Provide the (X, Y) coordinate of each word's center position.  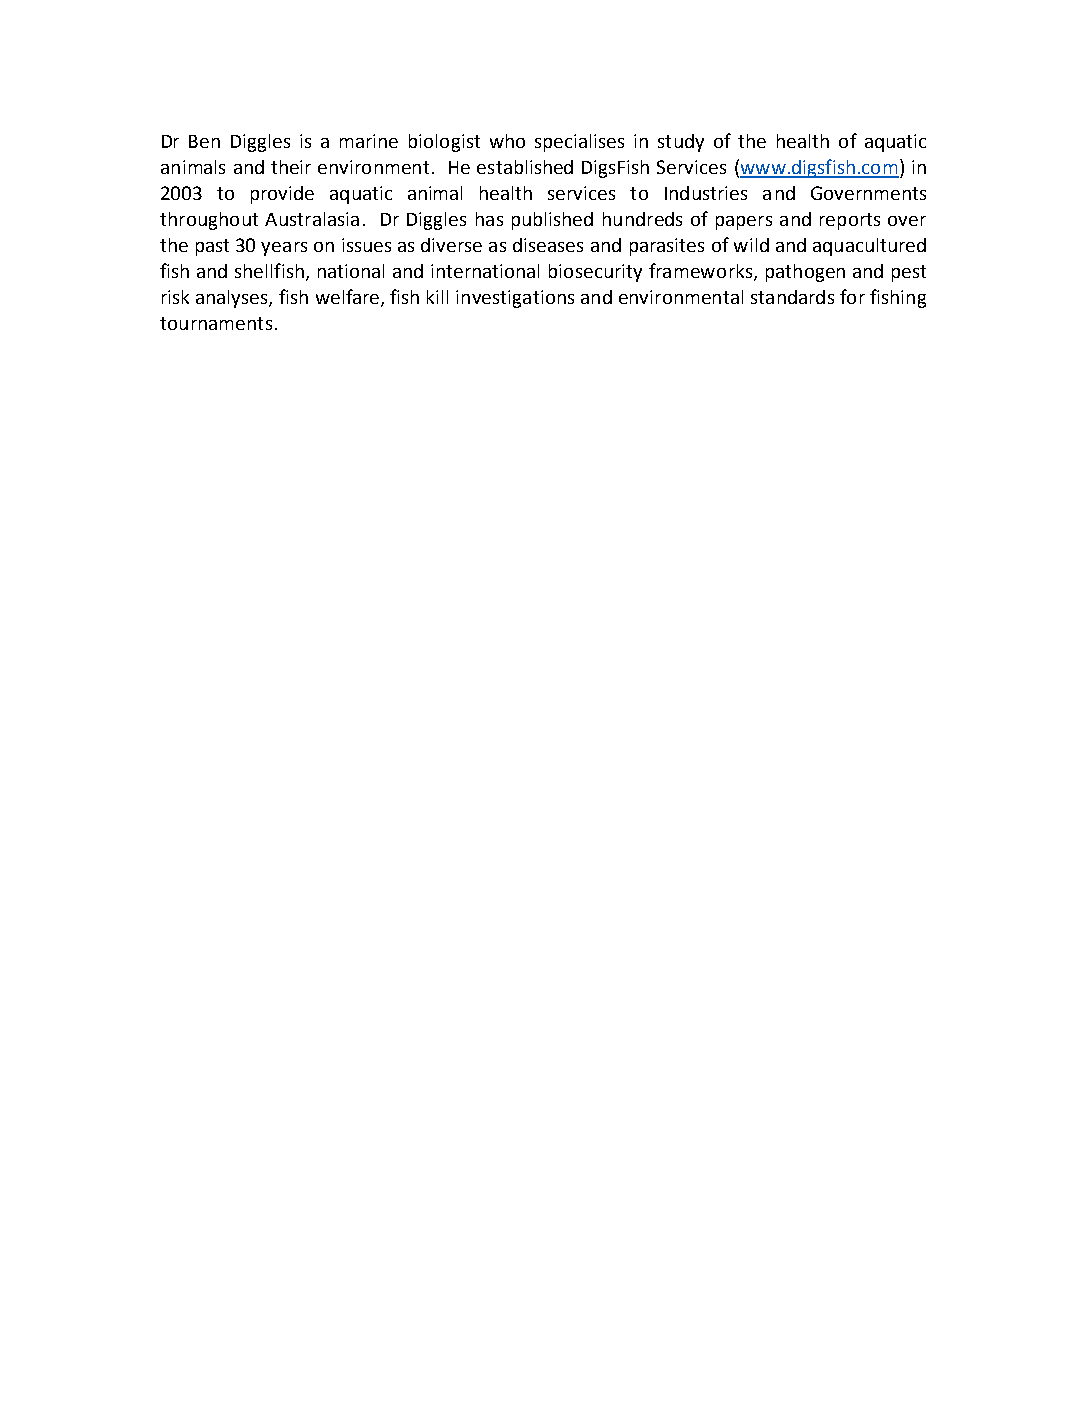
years (284, 249)
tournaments (216, 323)
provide (282, 195)
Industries (706, 193)
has (489, 219)
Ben (204, 141)
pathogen (805, 273)
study (681, 143)
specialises (579, 143)
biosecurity (595, 273)
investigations (515, 299)
